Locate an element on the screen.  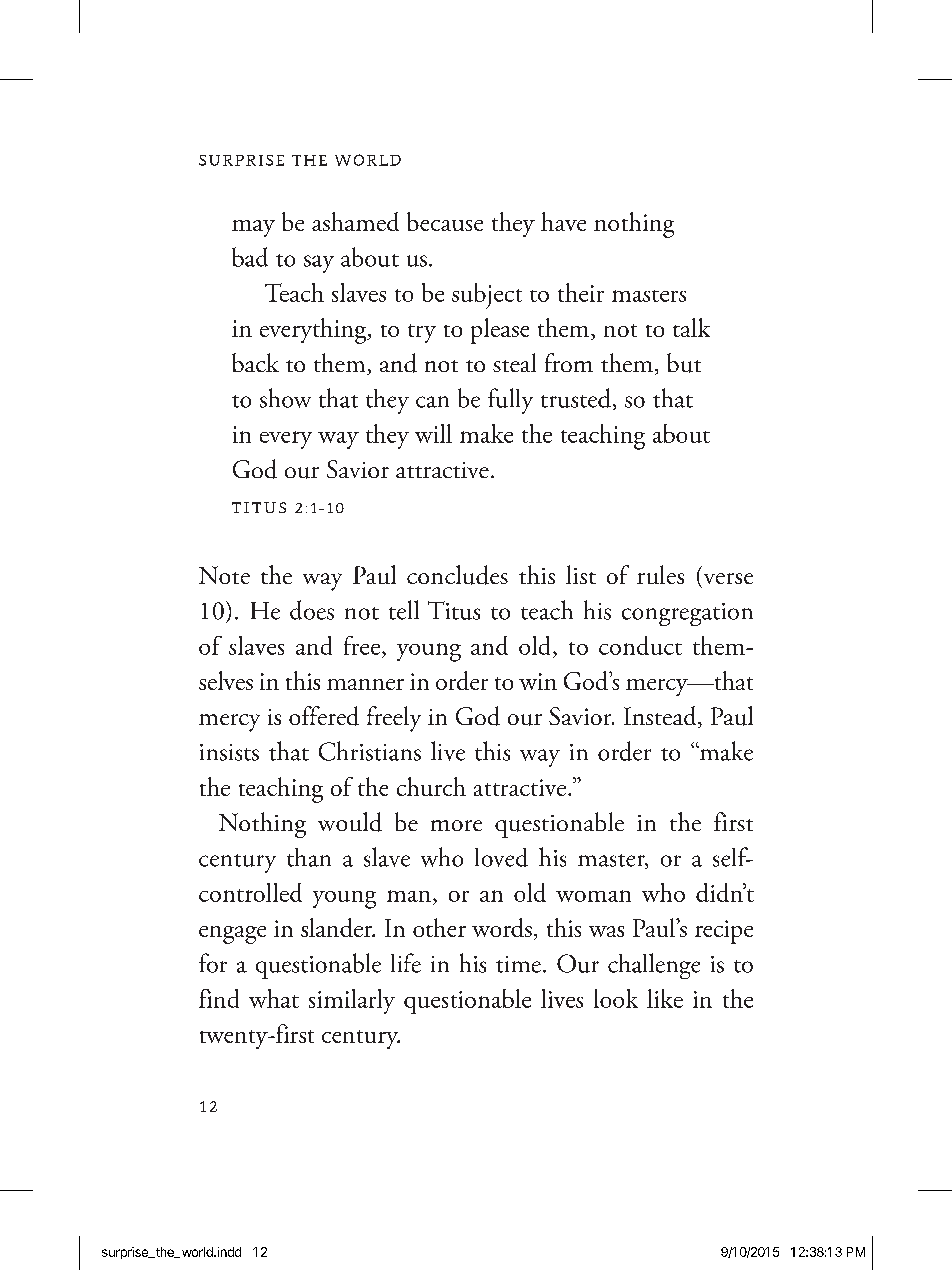
Instead is located at coordinates (661, 717).
